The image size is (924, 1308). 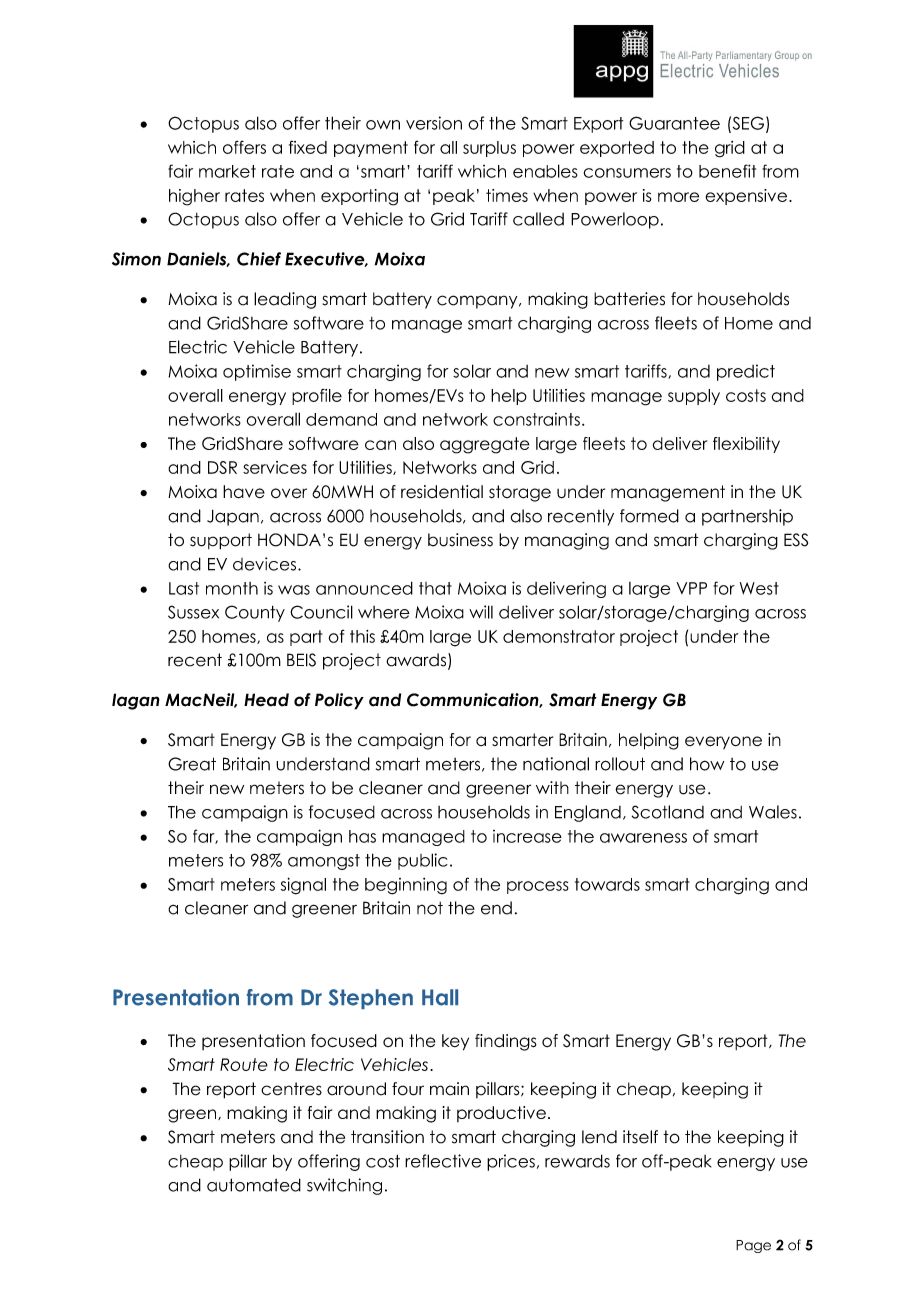 I want to click on signal, so click(x=303, y=886).
